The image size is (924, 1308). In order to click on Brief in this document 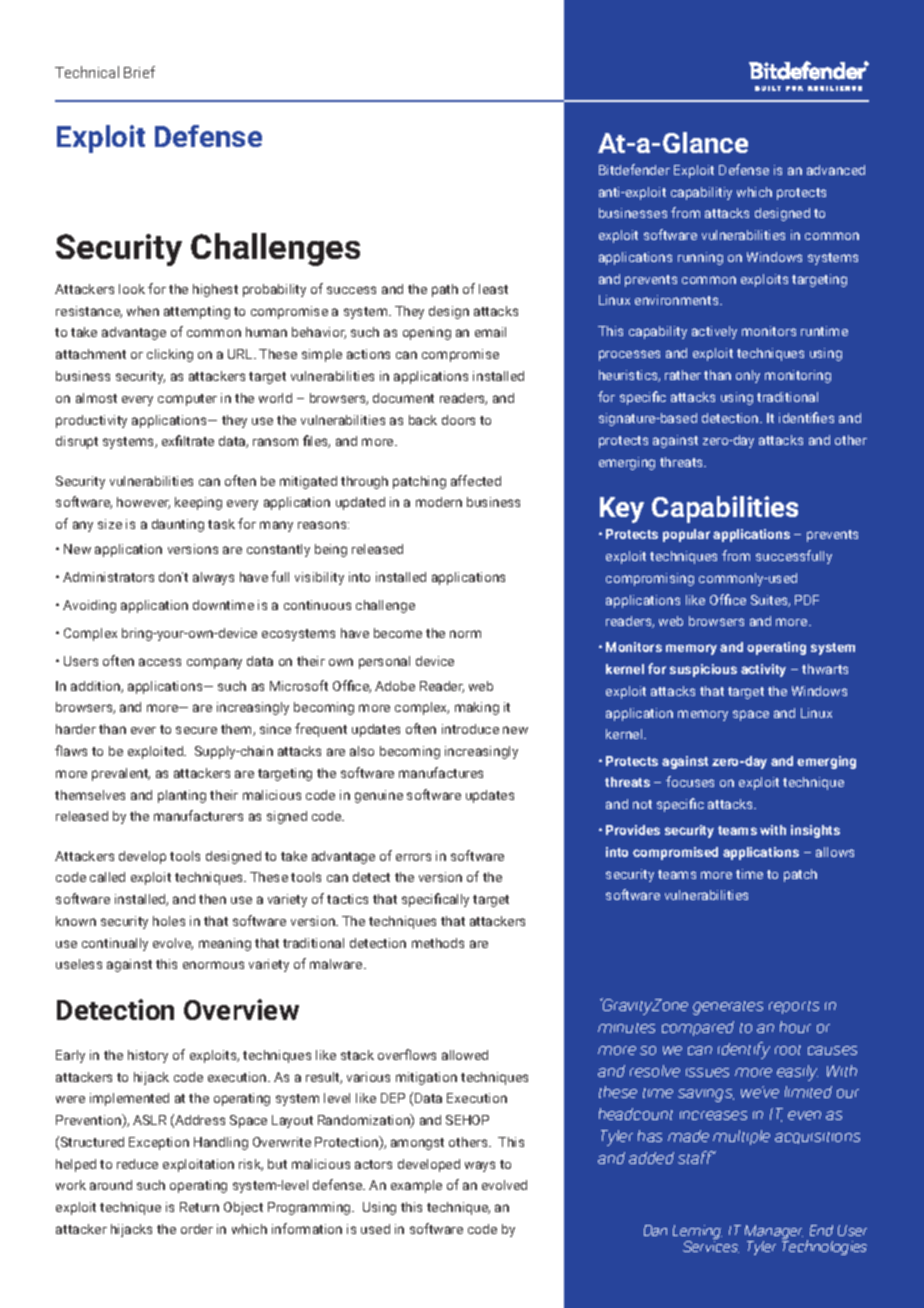, I will do `click(139, 72)`.
